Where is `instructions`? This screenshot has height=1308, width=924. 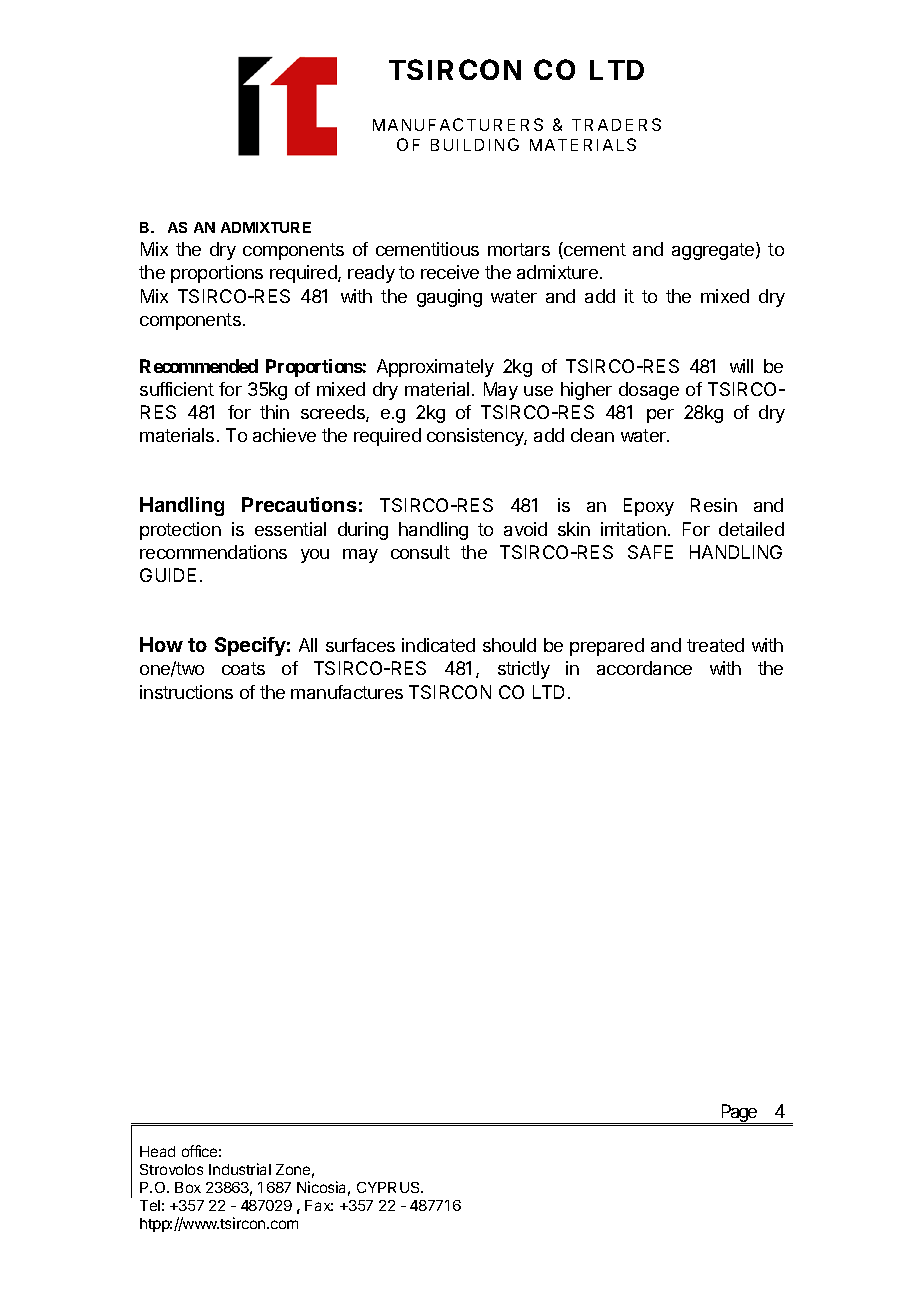
instructions is located at coordinates (186, 692).
